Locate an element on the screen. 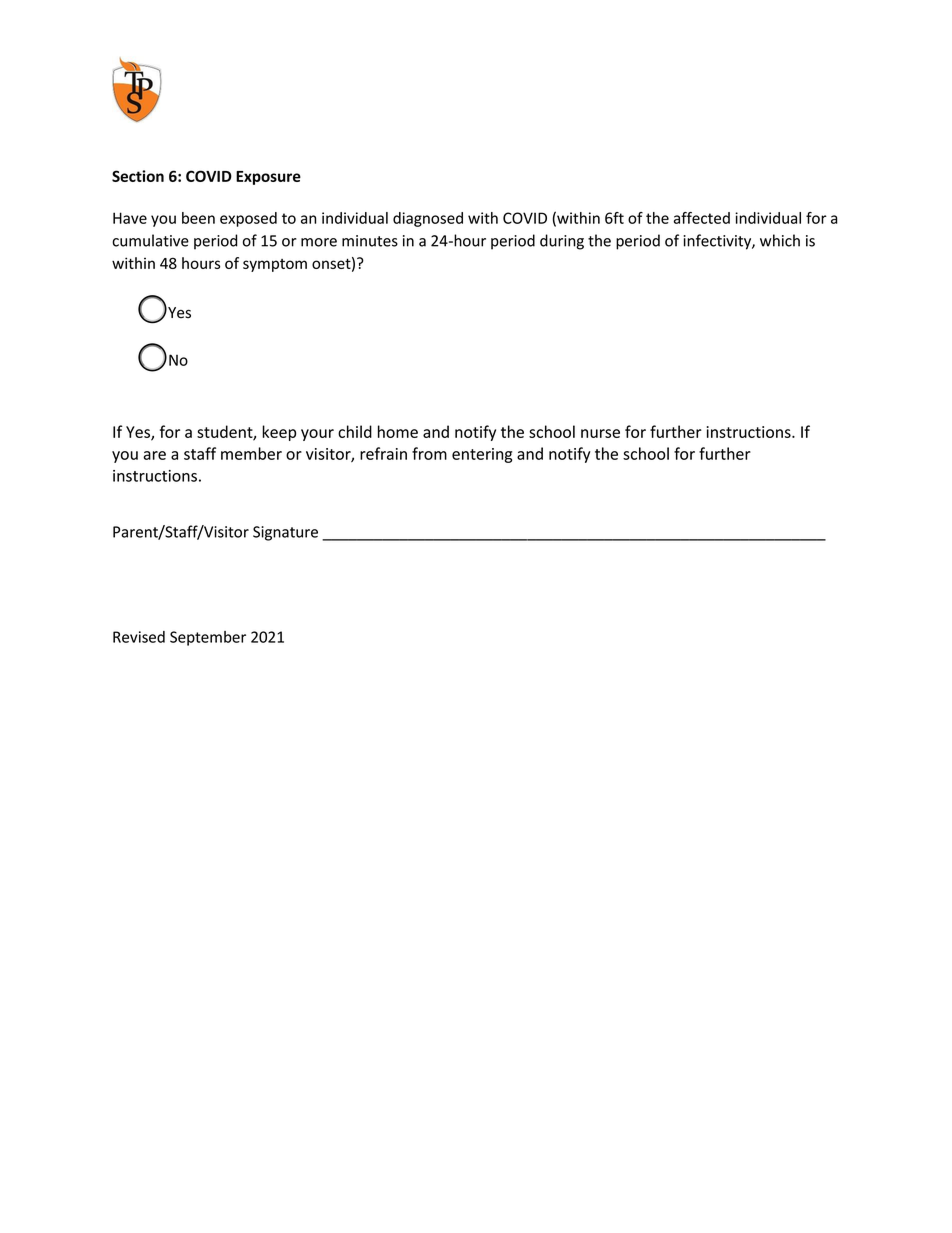 This screenshot has width=952, height=1233. affected is located at coordinates (702, 218).
